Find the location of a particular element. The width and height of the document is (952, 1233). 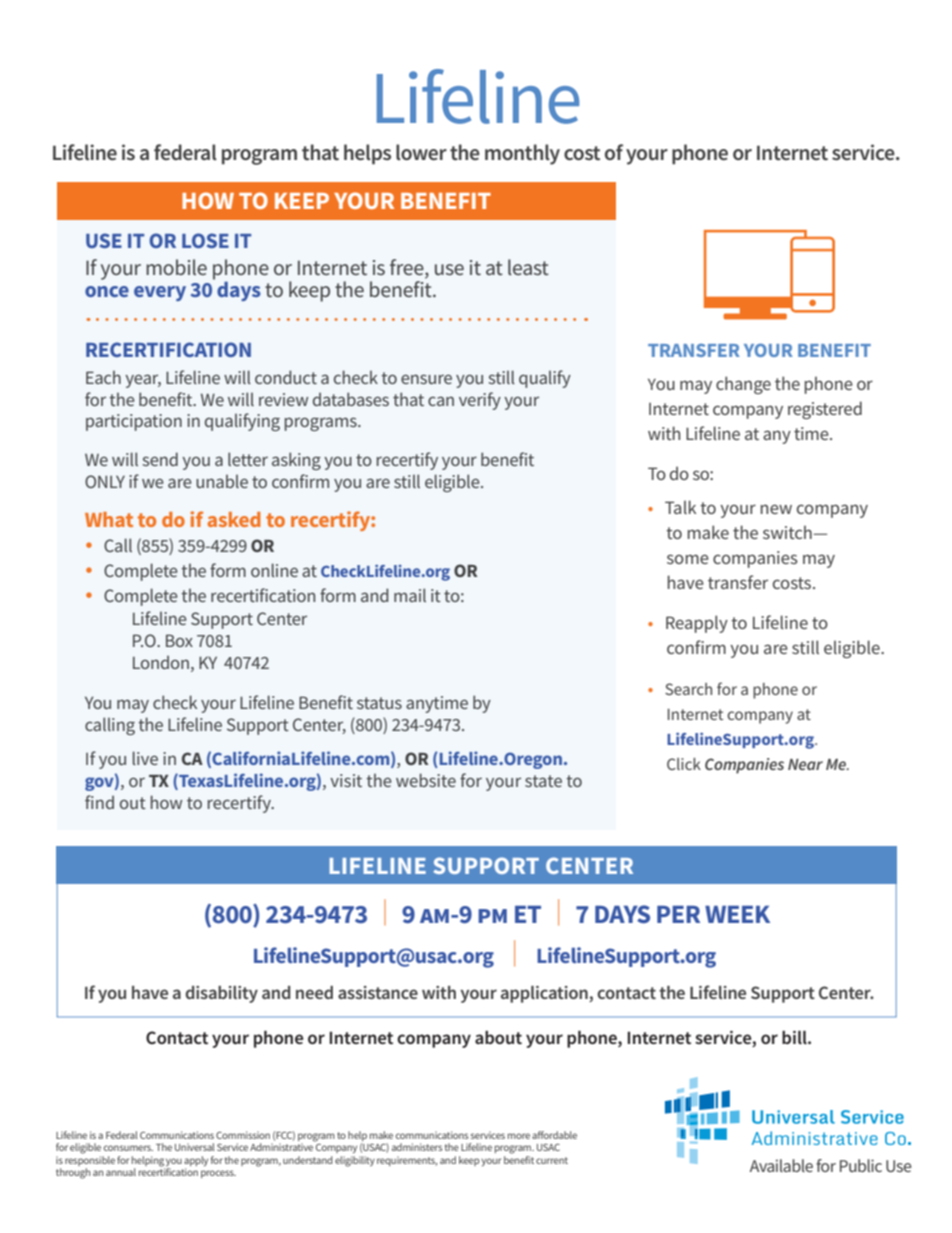

registered is located at coordinates (825, 410).
